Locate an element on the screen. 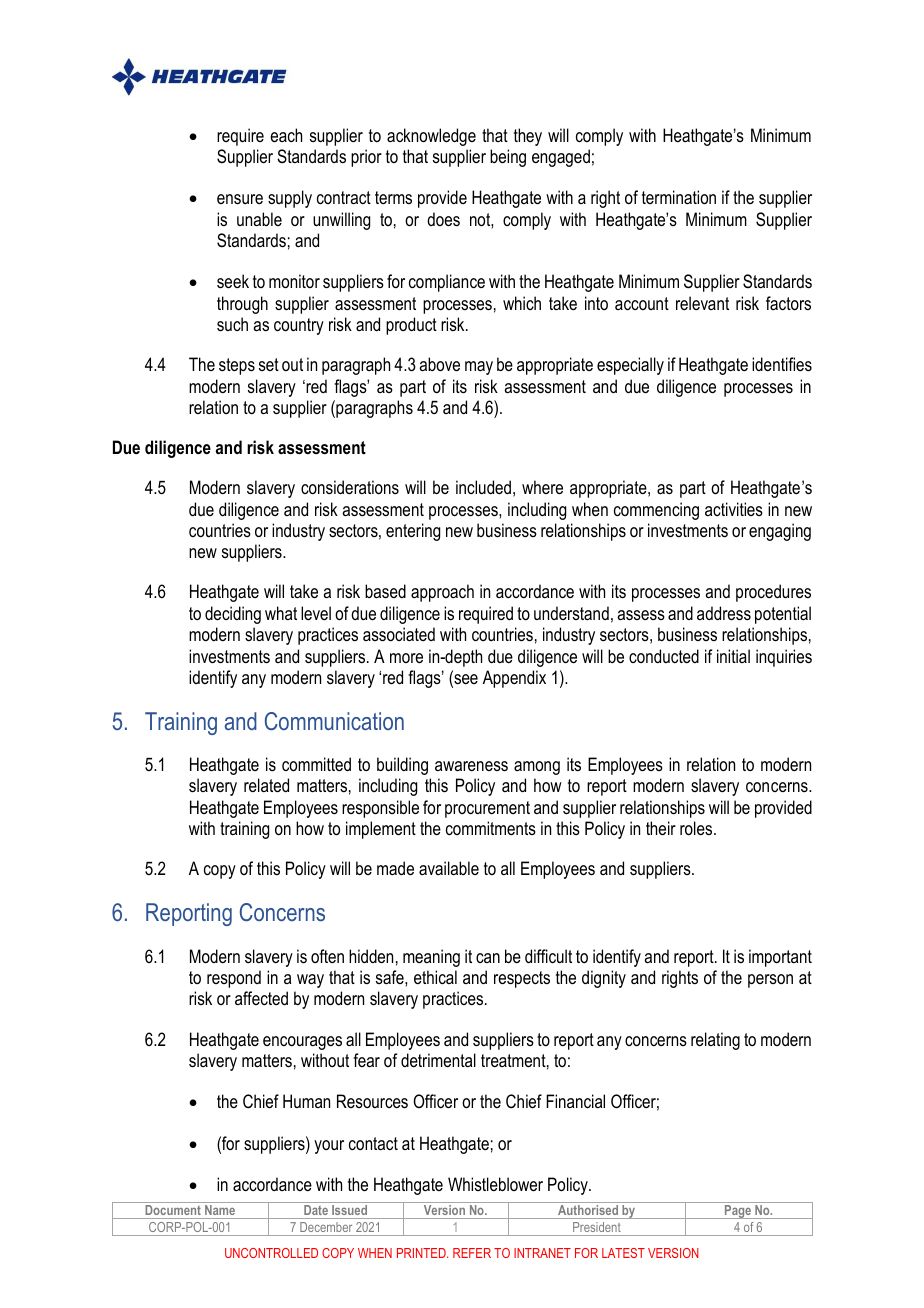 This screenshot has height=1308, width=924. termination is located at coordinates (679, 197).
